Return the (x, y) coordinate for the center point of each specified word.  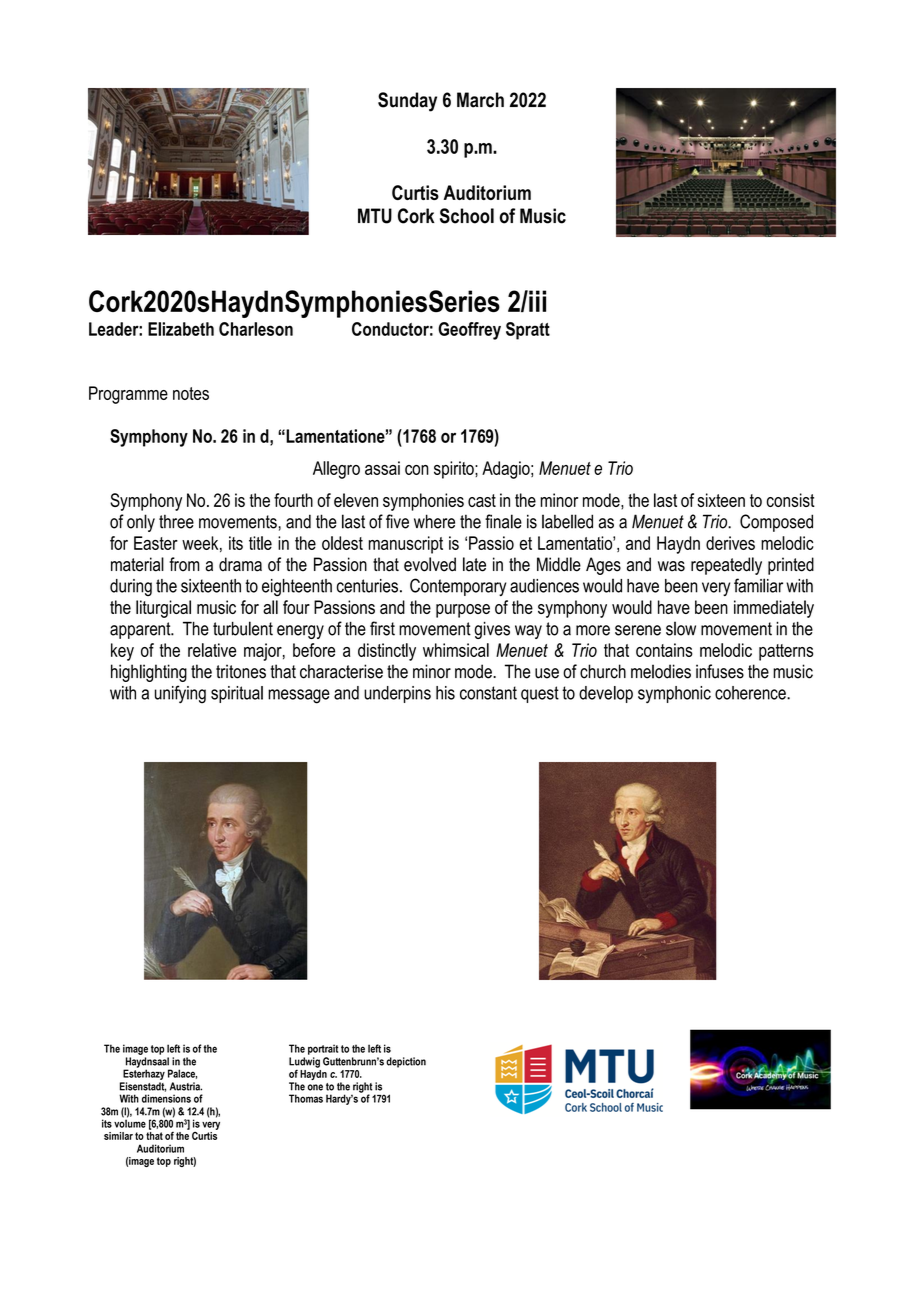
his (445, 693)
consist (791, 500)
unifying (180, 694)
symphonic (674, 695)
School (467, 216)
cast (482, 500)
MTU (375, 216)
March (480, 100)
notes (191, 393)
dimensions (166, 1098)
